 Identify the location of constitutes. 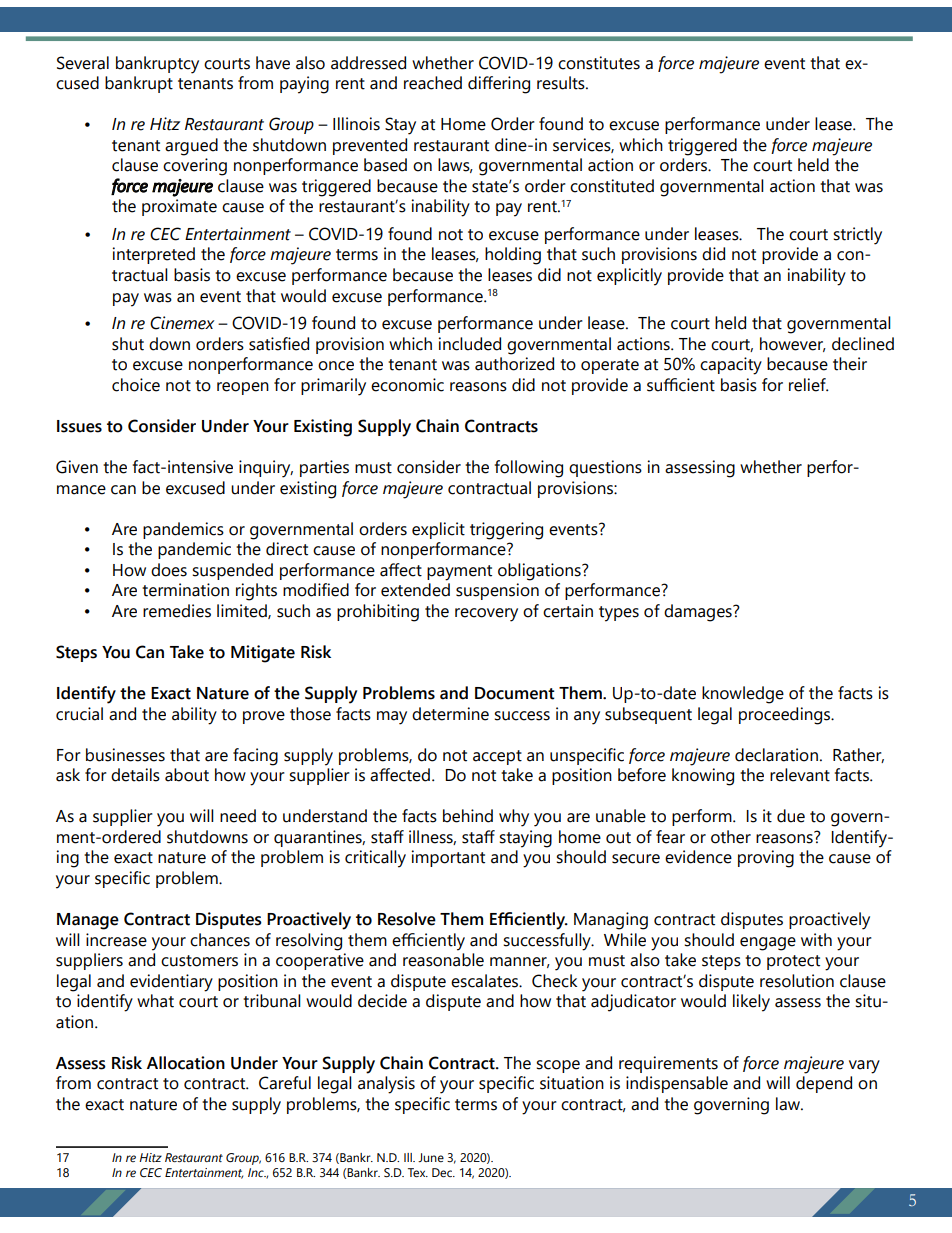
(599, 63).
